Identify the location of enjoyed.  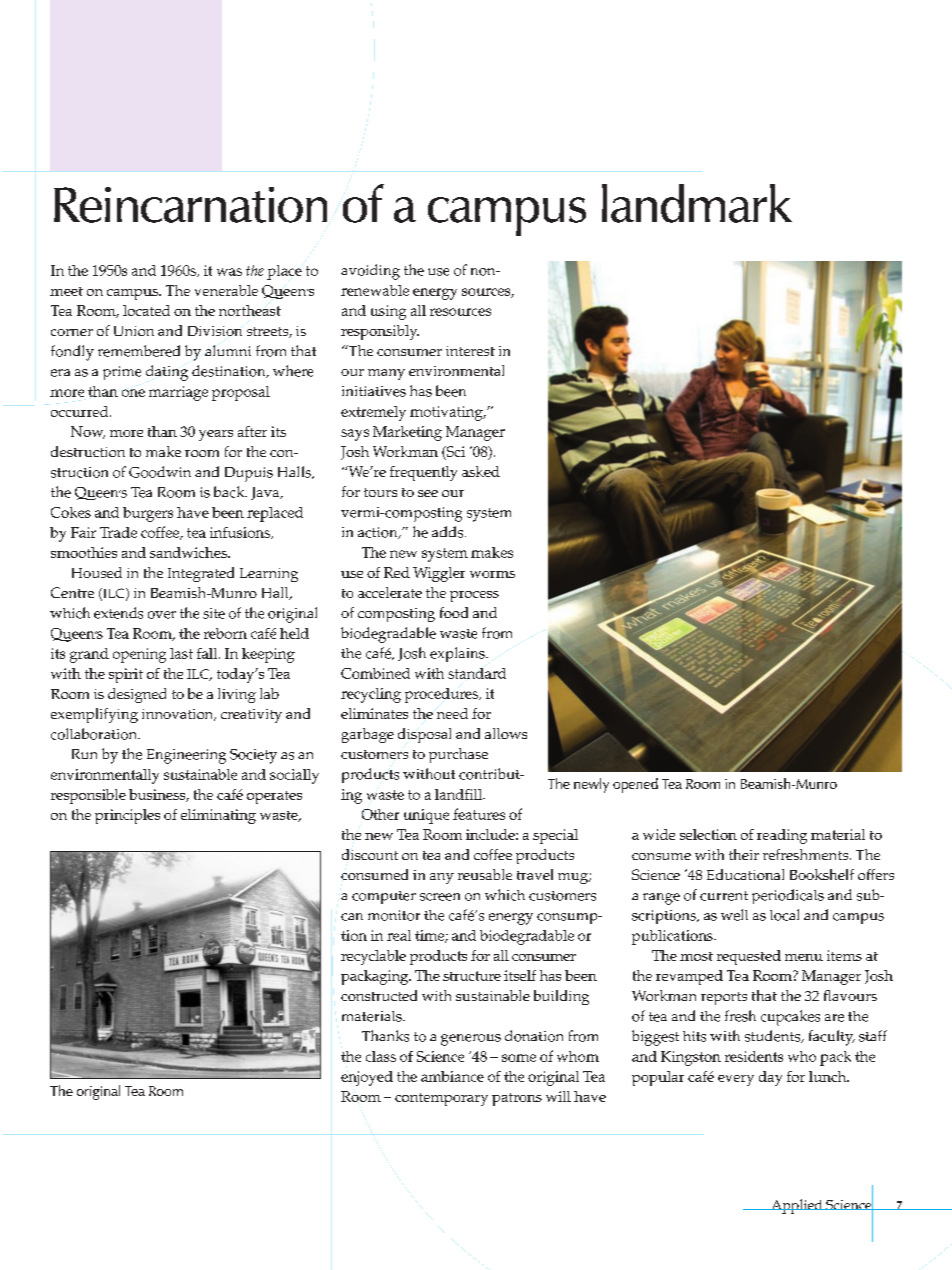
(367, 1078).
